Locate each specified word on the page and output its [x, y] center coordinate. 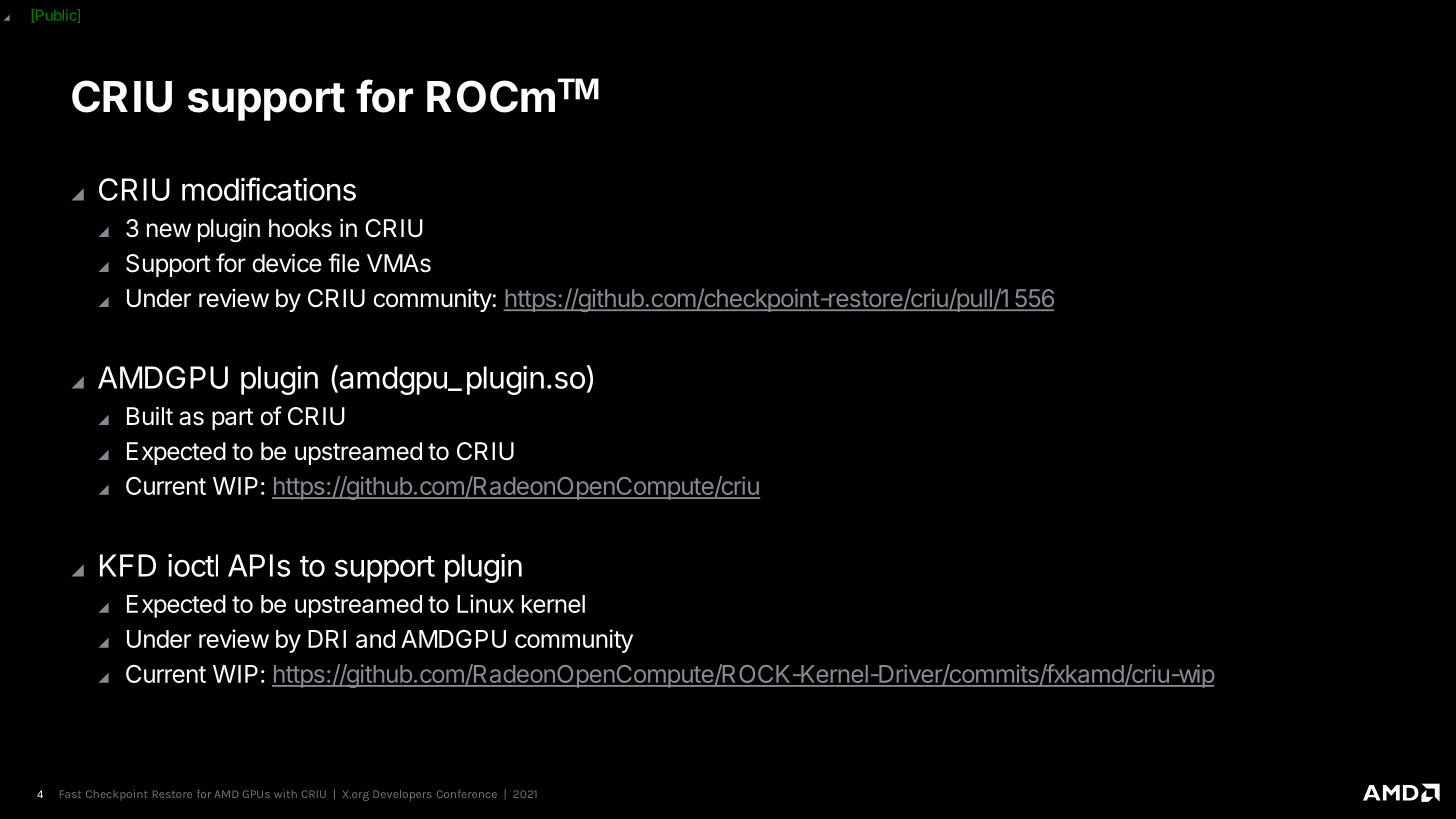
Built [150, 415]
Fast [70, 794]
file [344, 263]
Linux [485, 603]
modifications [269, 189]
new [169, 230]
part [232, 419]
